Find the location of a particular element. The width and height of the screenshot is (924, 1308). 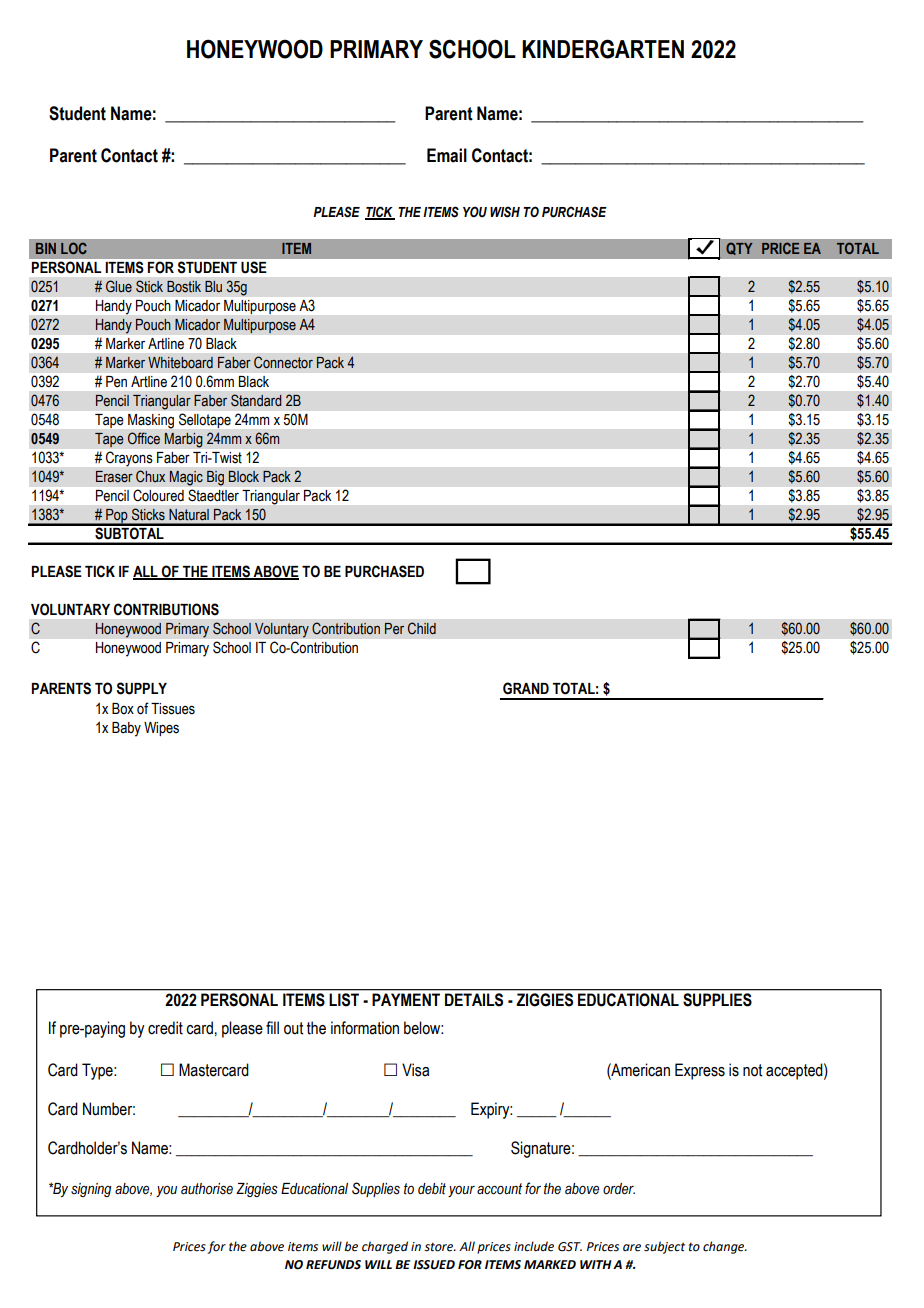

Eraser is located at coordinates (114, 477).
